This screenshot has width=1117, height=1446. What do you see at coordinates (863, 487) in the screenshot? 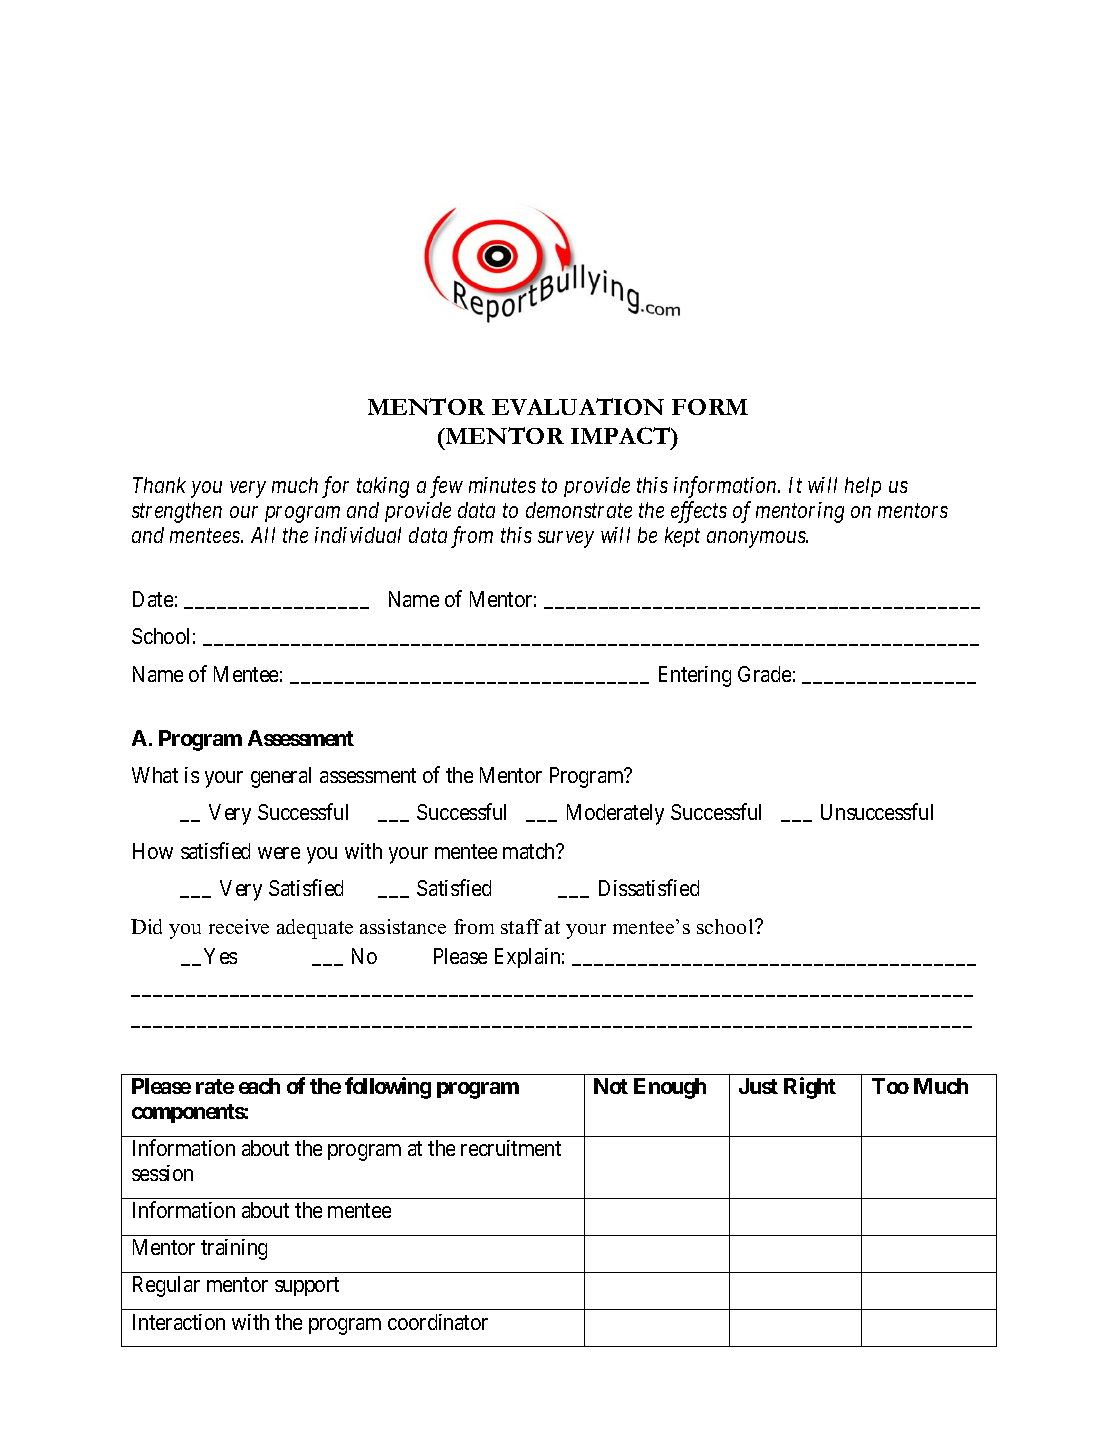
I see `help` at bounding box center [863, 487].
